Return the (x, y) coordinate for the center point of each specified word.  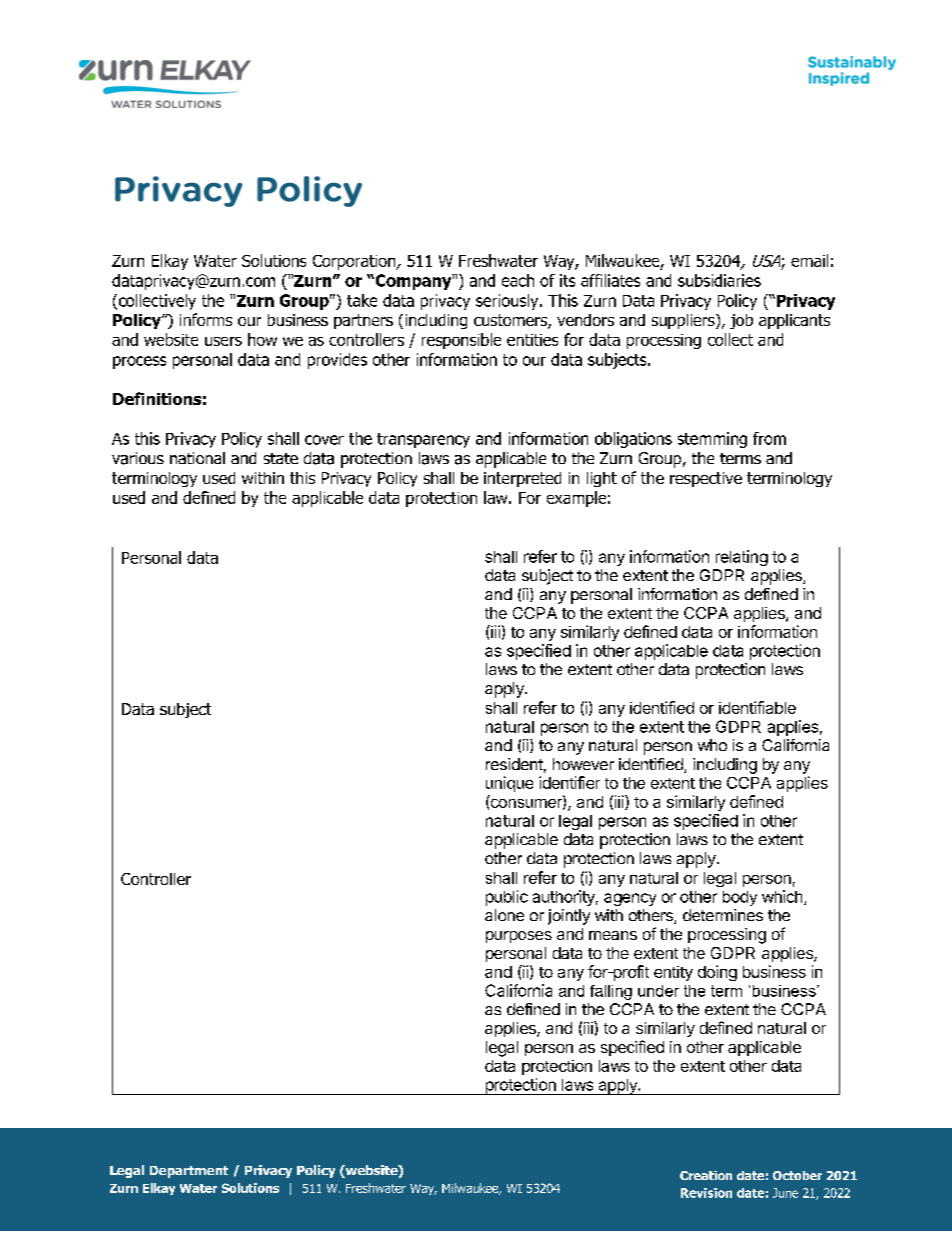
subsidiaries (719, 280)
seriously (508, 302)
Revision (706, 1193)
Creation (706, 1175)
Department (189, 1172)
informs (206, 319)
